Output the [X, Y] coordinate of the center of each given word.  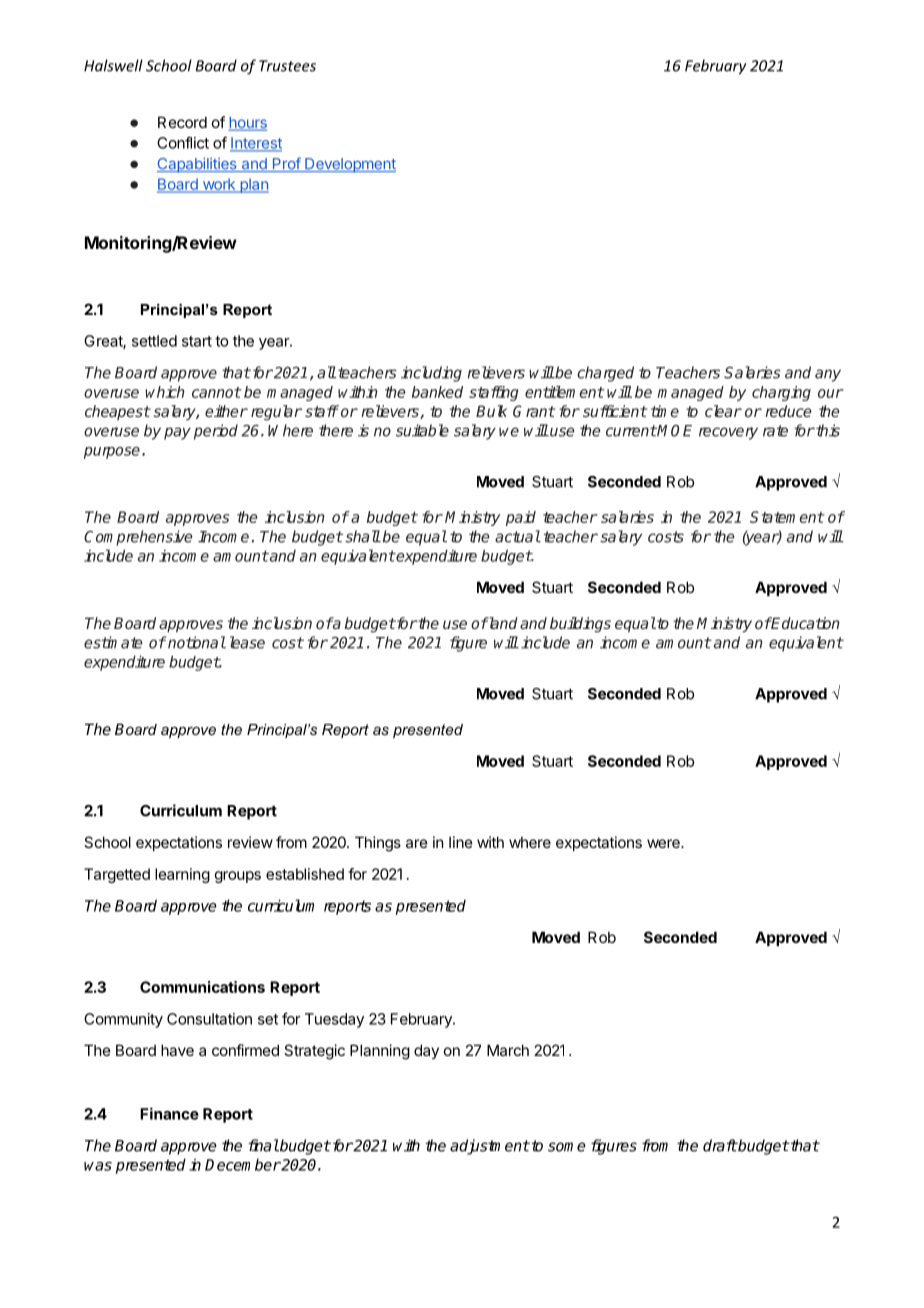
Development [349, 165]
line [461, 842]
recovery [728, 433]
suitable [422, 430]
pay [177, 433]
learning [182, 875]
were [664, 843]
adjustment [490, 1147]
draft [720, 1145]
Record [182, 122]
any [828, 375]
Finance [169, 1113]
